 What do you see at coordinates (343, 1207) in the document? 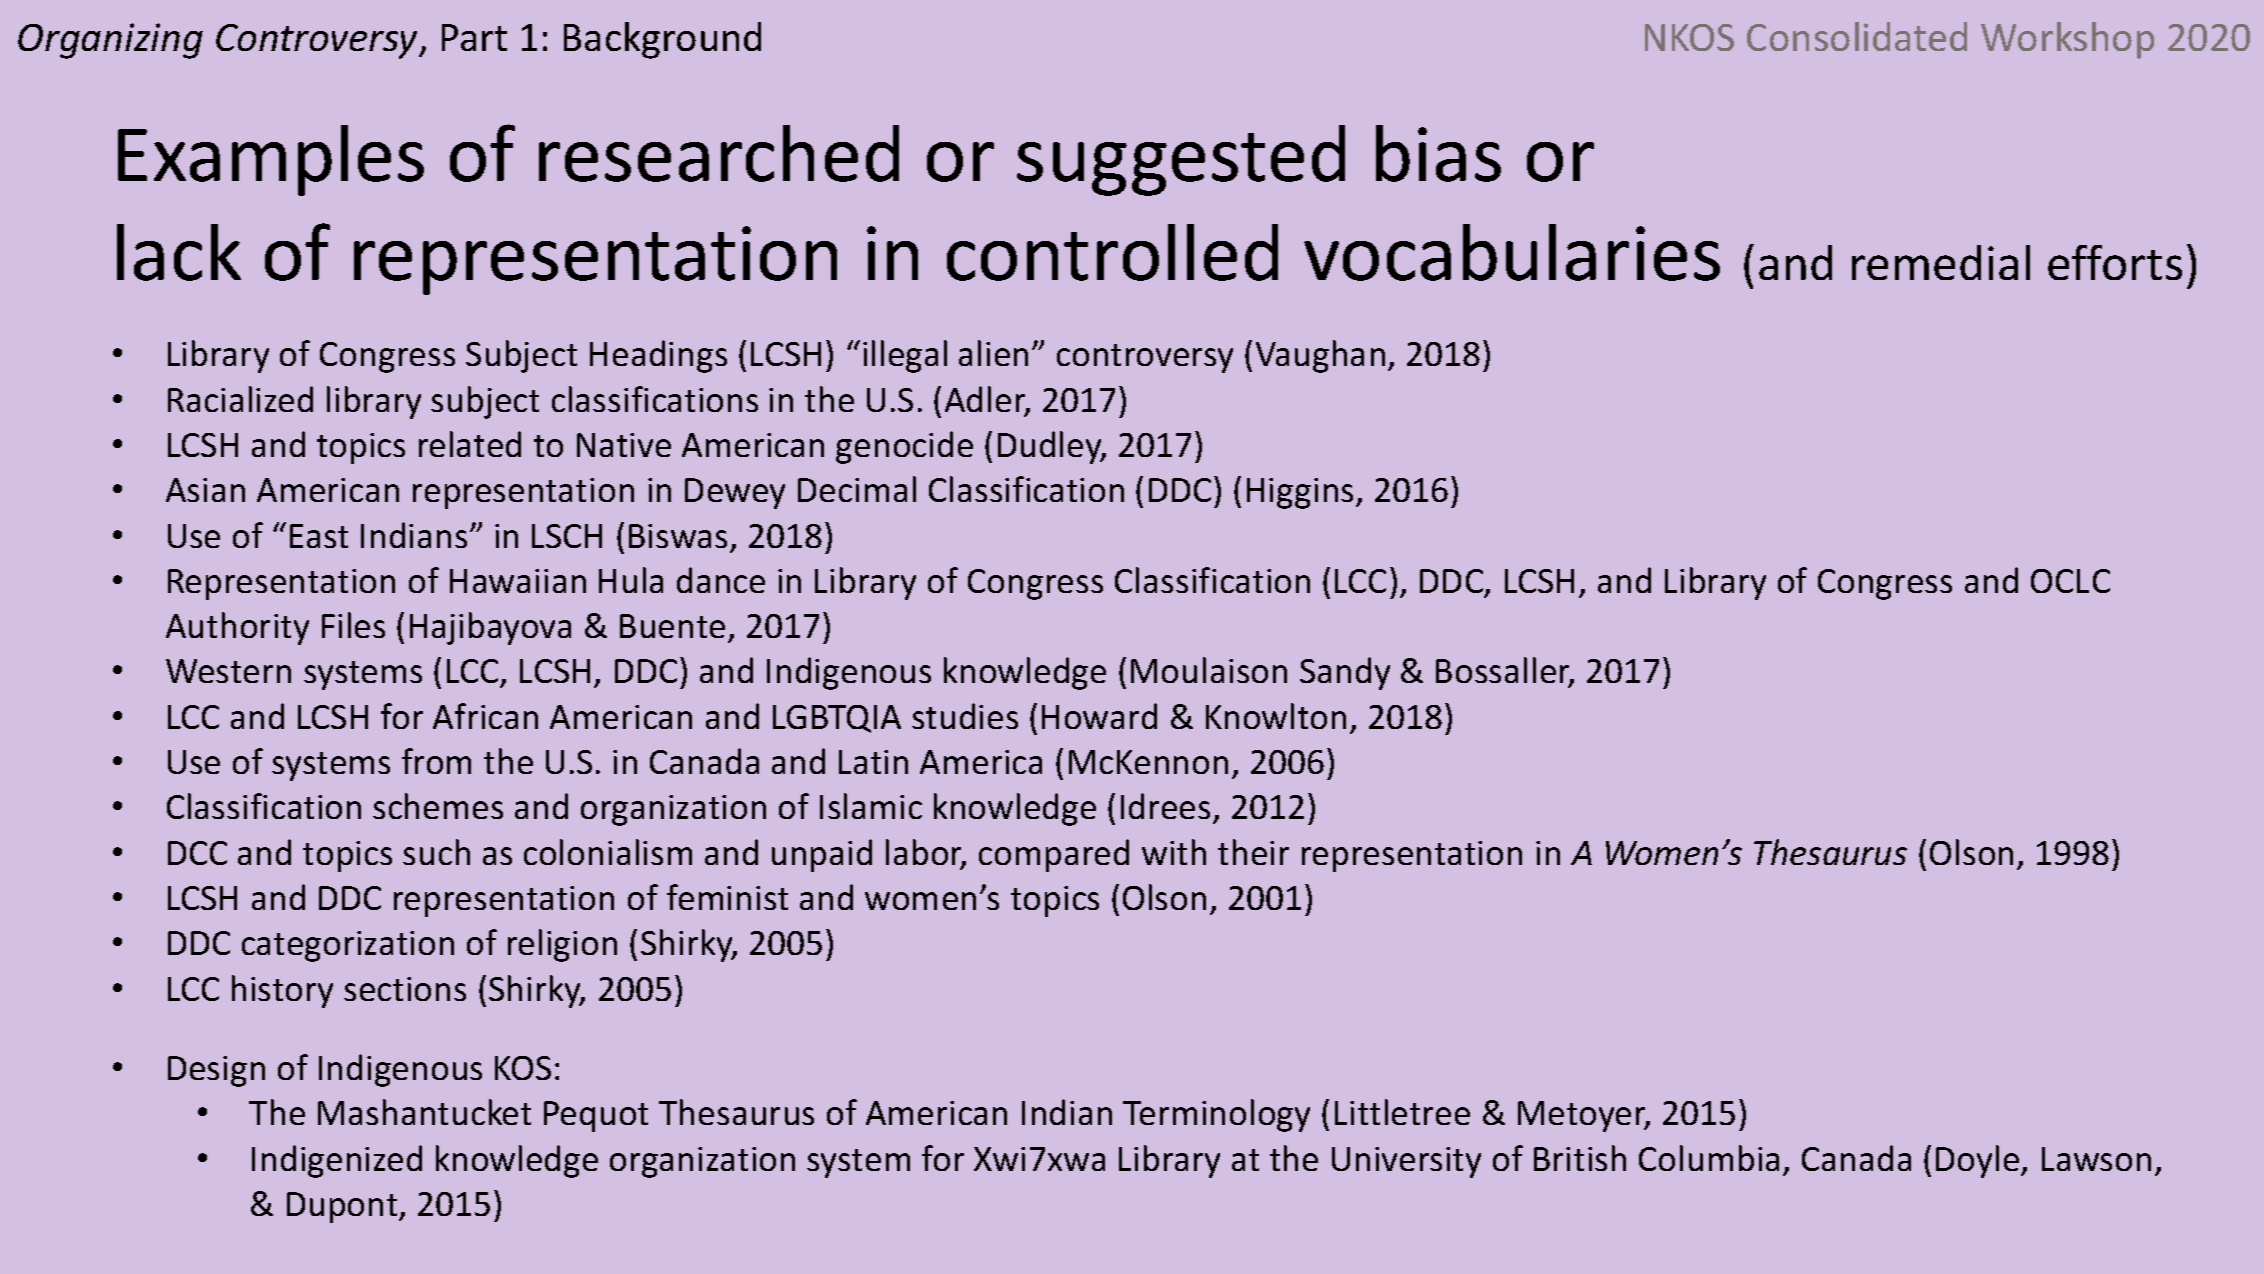
I see `Dupont` at bounding box center [343, 1207].
